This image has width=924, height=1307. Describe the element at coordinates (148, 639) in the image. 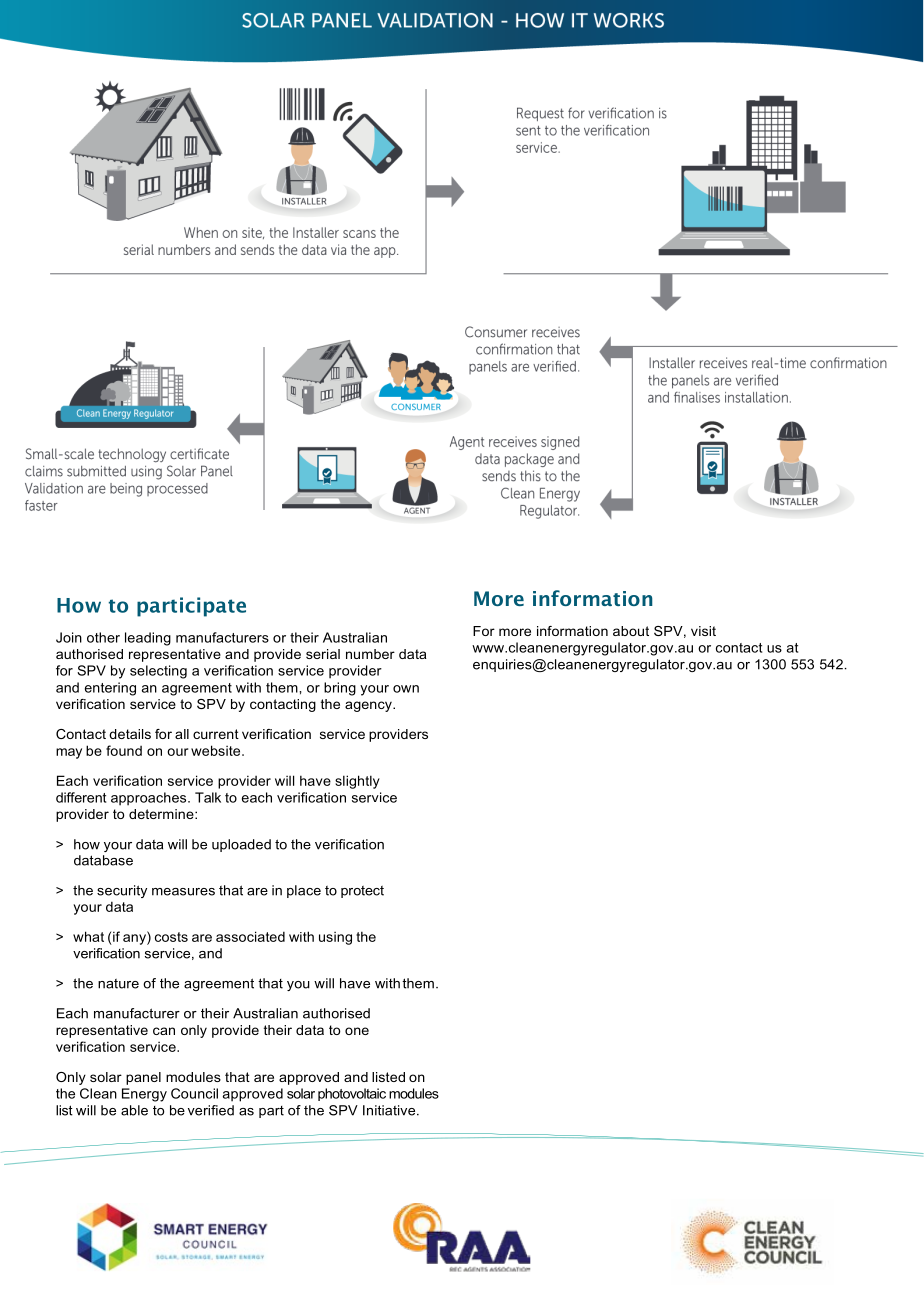

I see `leading` at that location.
